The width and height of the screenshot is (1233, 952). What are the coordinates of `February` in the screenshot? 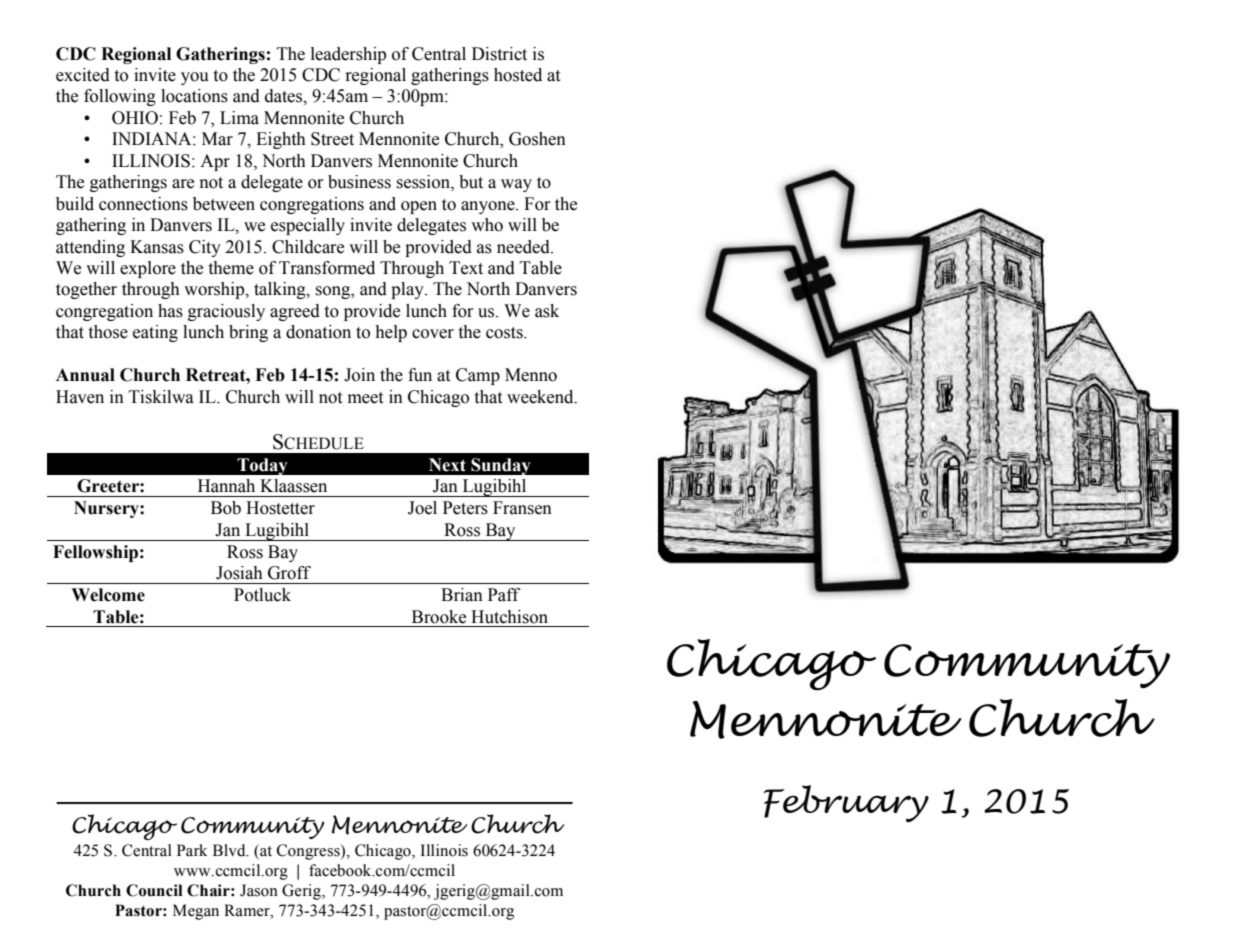 It's located at (846, 803).
